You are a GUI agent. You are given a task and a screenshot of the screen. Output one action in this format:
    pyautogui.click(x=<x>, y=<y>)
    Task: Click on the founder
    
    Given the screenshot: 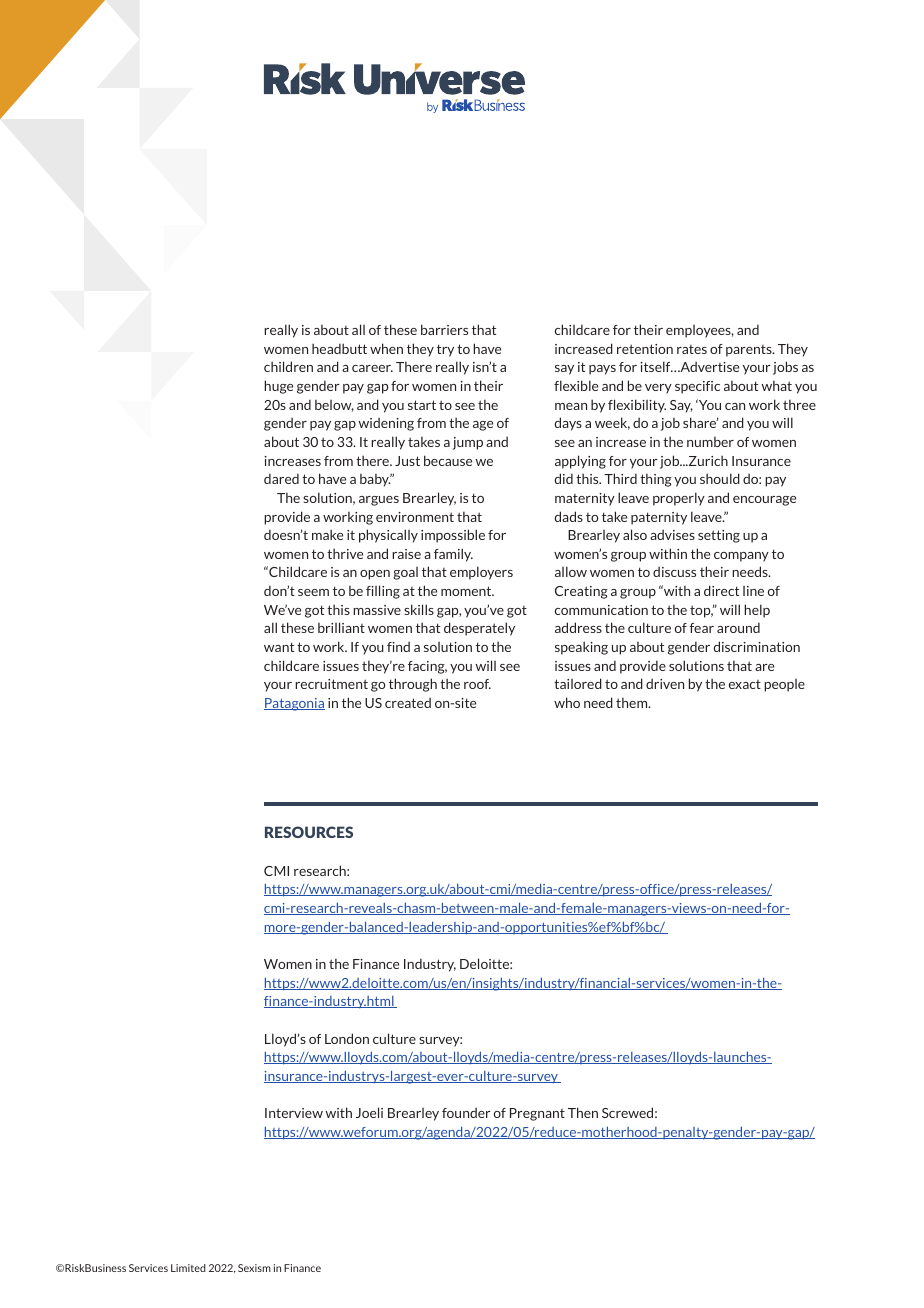 What is the action you would take?
    pyautogui.click(x=466, y=1112)
